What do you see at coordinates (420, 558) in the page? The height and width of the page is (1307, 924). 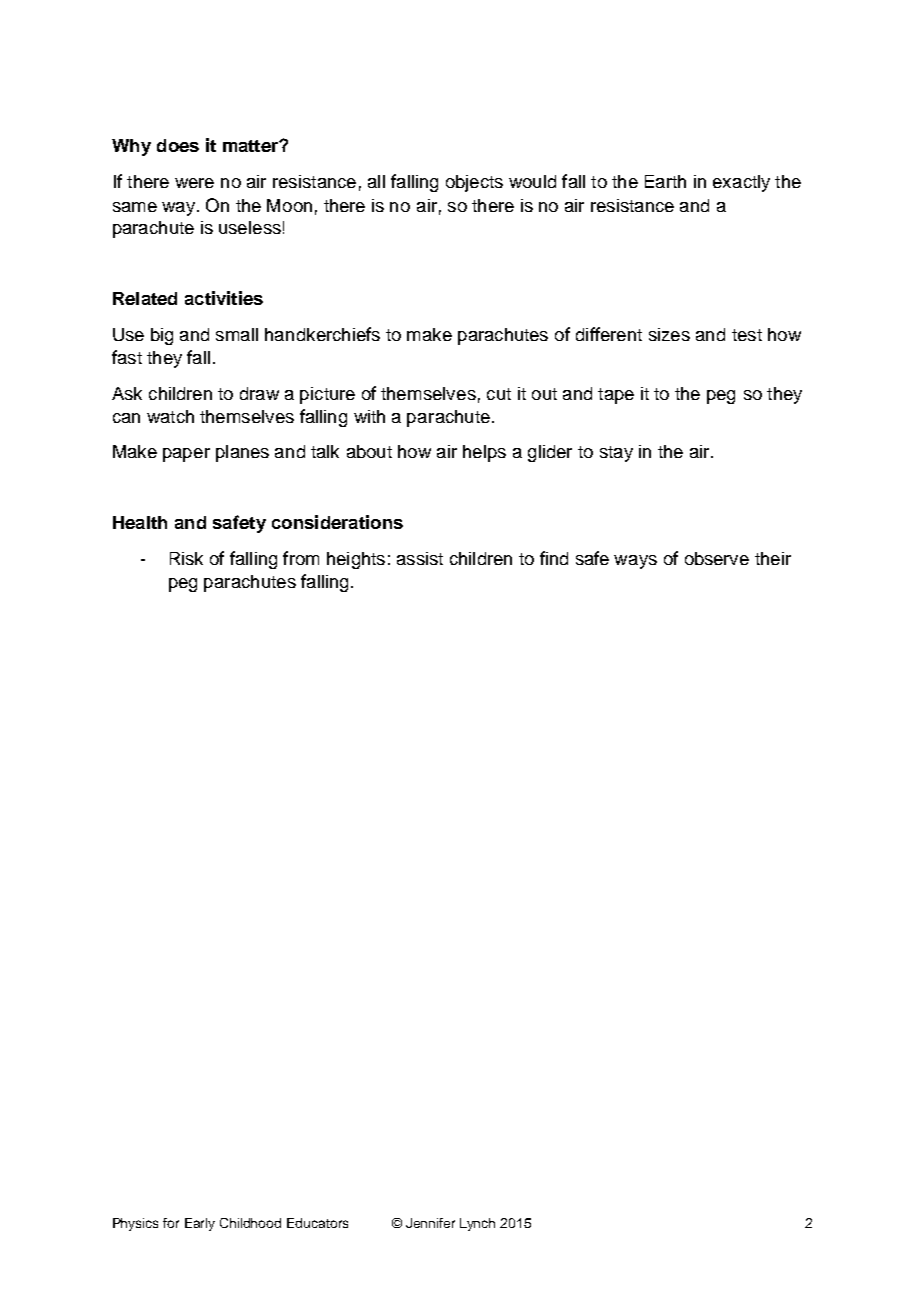 I see `assist` at bounding box center [420, 558].
